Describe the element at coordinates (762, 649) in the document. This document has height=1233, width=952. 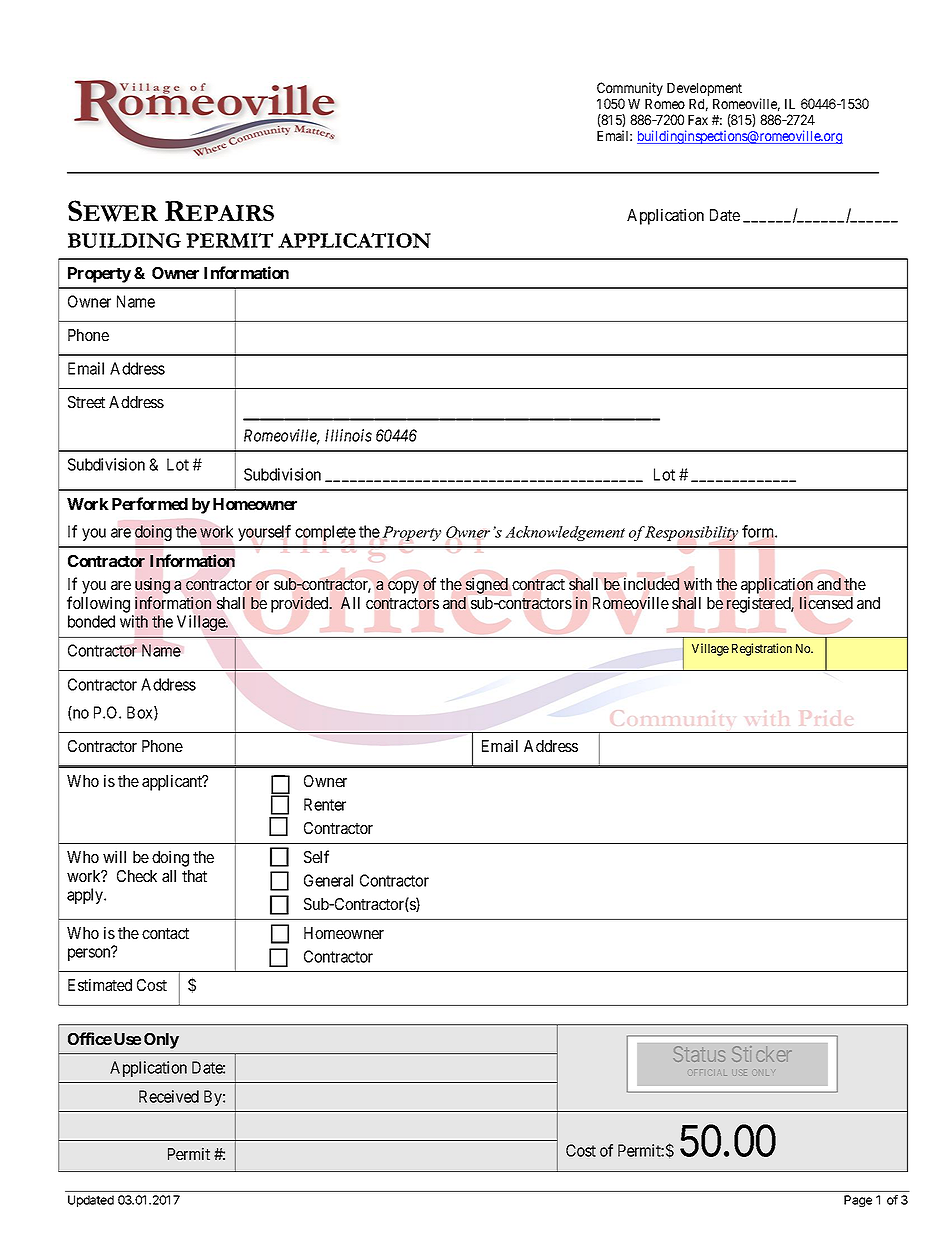
I see `Registration` at that location.
